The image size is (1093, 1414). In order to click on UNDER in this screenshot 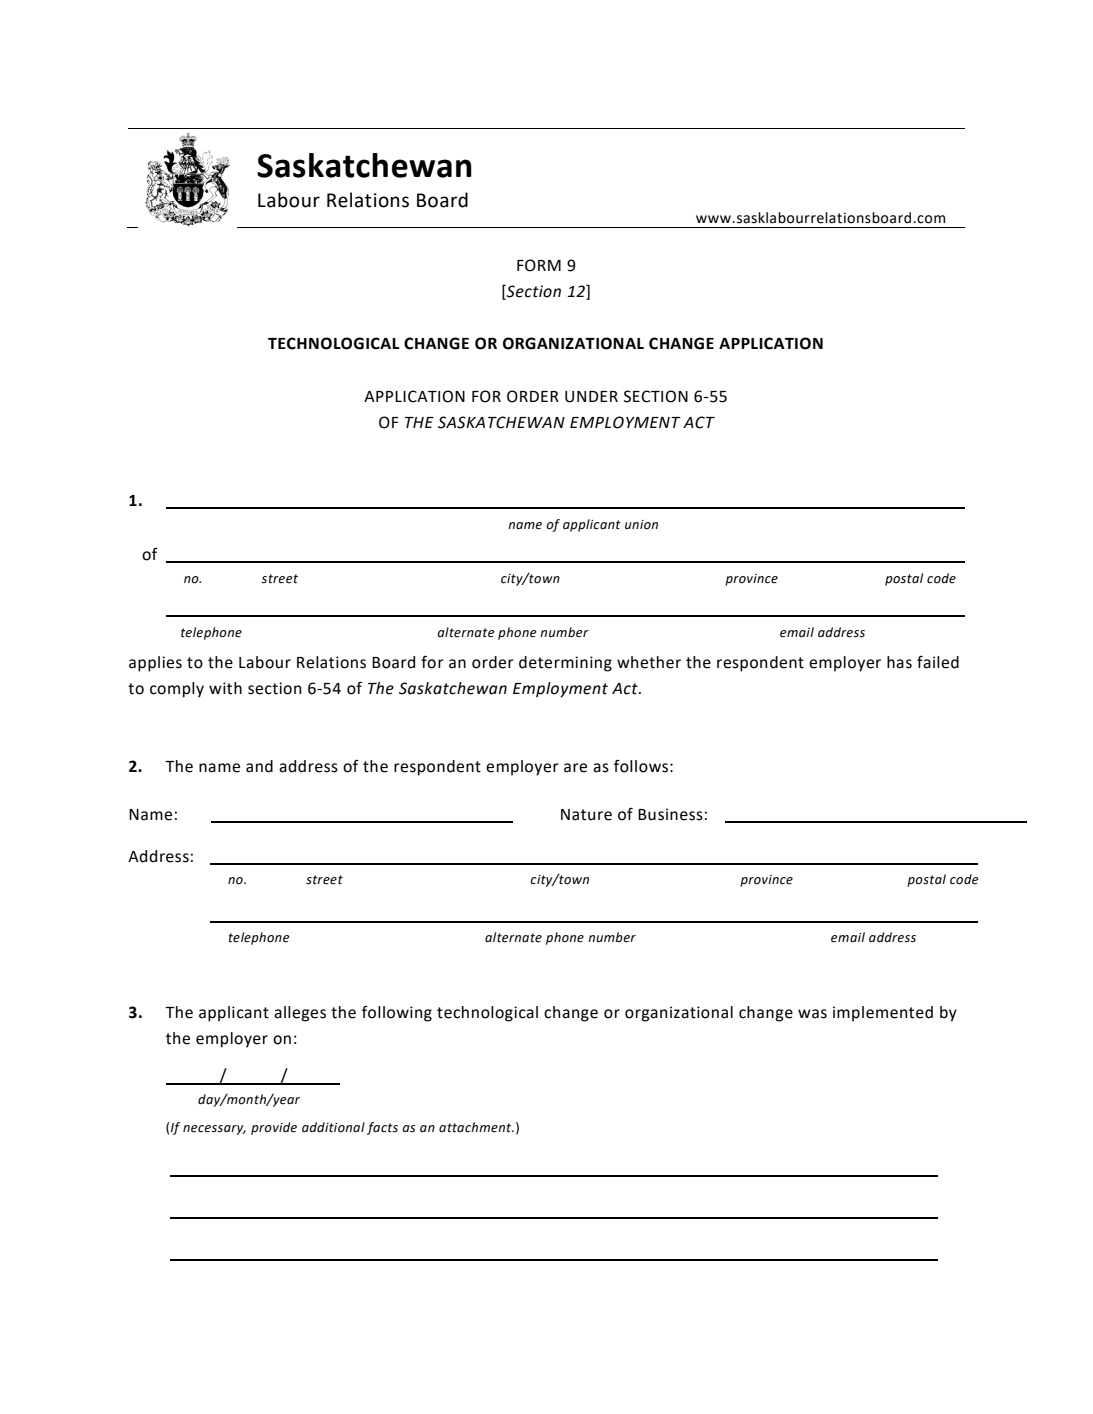, I will do `click(591, 397)`.
